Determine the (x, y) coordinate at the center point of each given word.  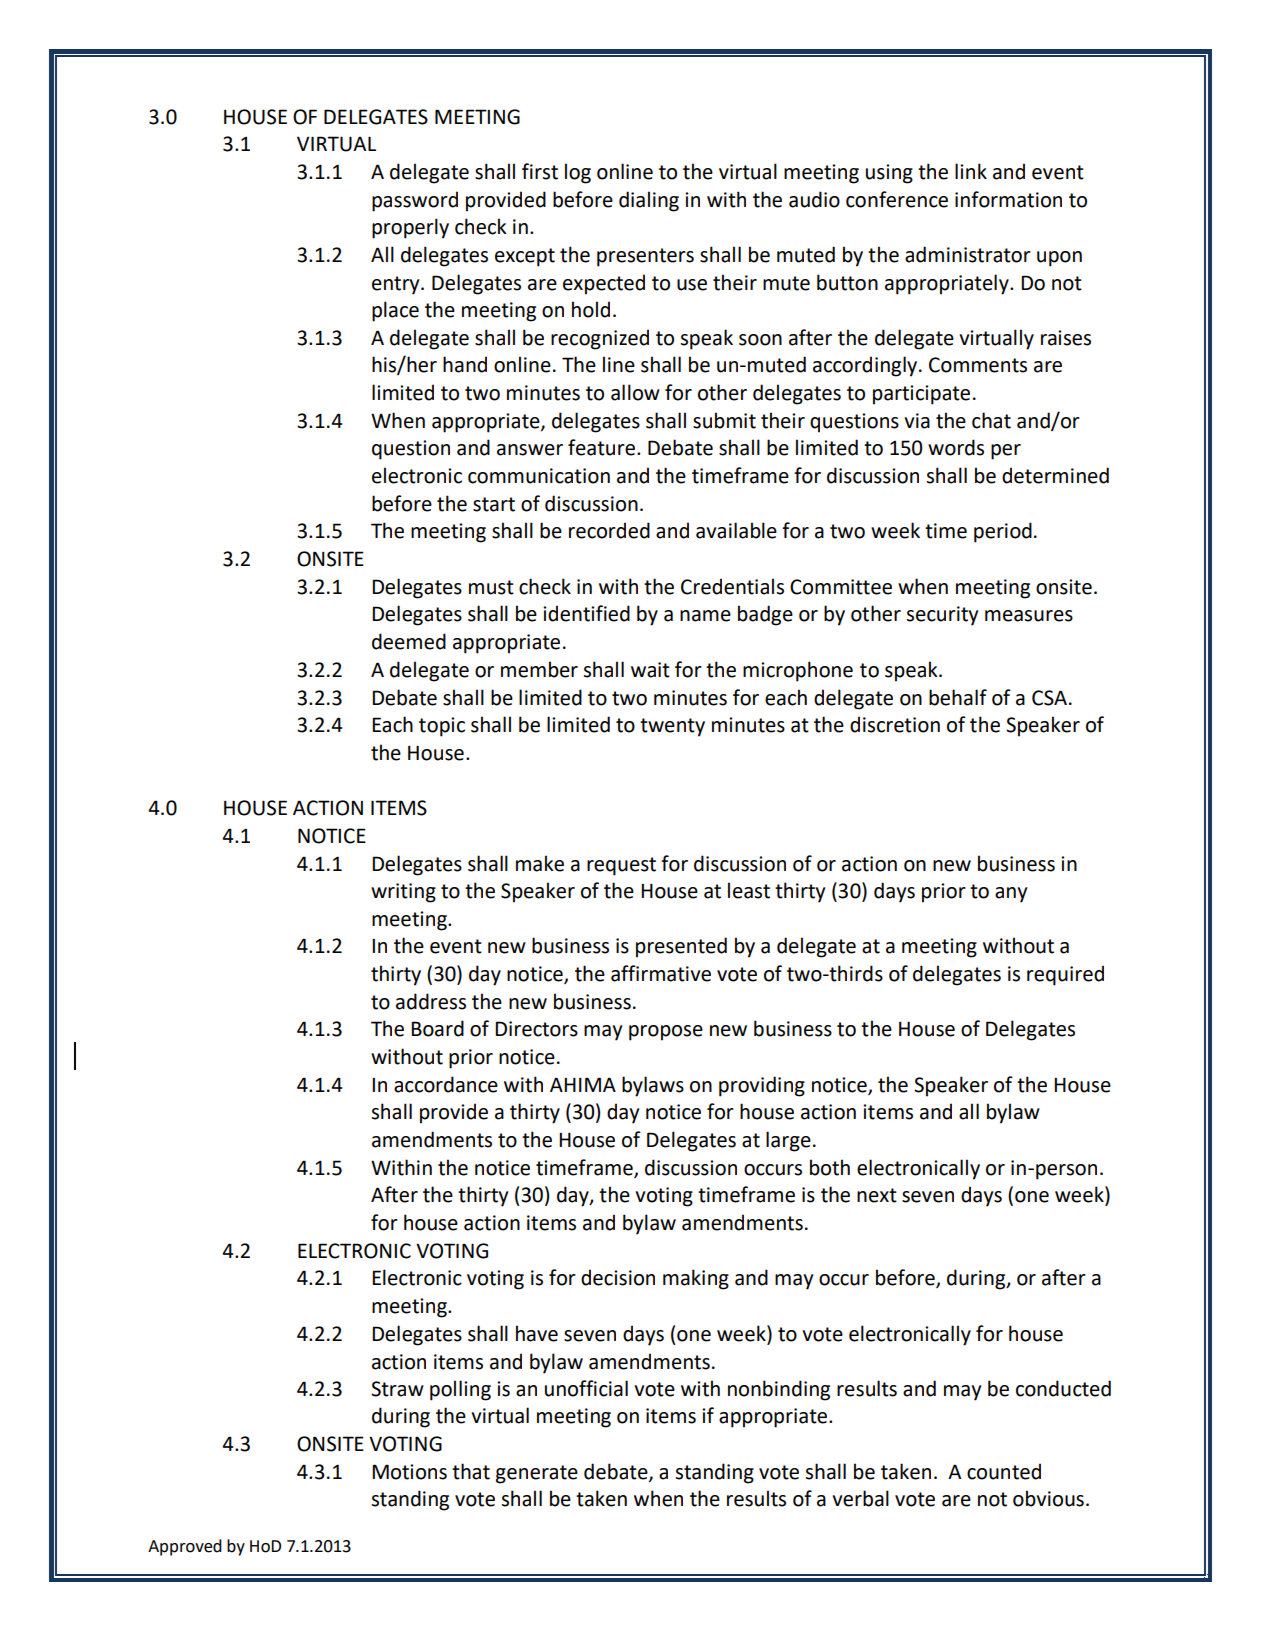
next (877, 1195)
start (494, 504)
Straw (397, 1389)
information (1008, 199)
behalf (958, 697)
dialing (649, 201)
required (1065, 975)
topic (442, 727)
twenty (672, 727)
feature (601, 447)
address (431, 1001)
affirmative (661, 973)
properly (410, 228)
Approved (185, 1547)
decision (618, 1277)
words (956, 447)
